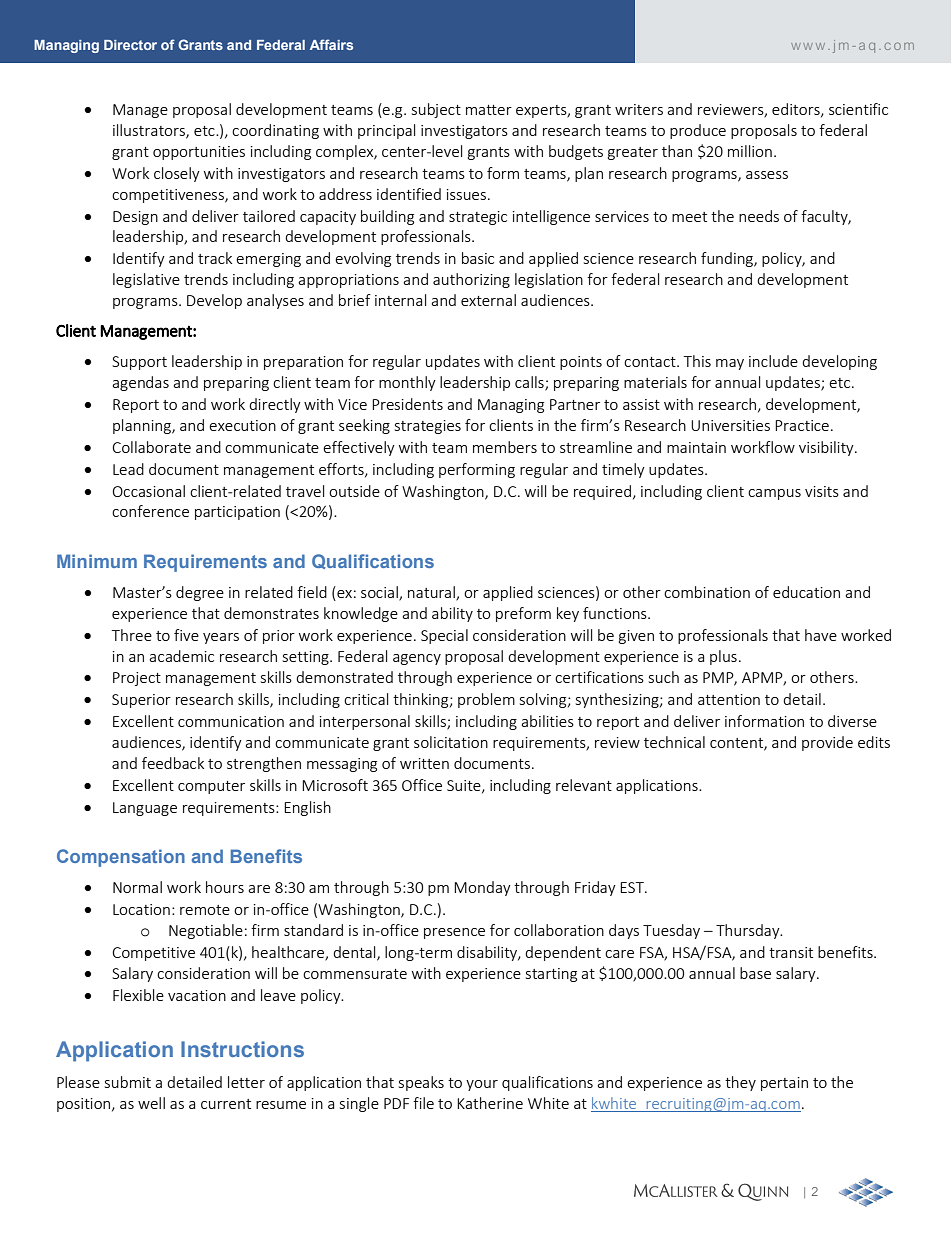 The image size is (952, 1233). I want to click on Director, so click(130, 45).
